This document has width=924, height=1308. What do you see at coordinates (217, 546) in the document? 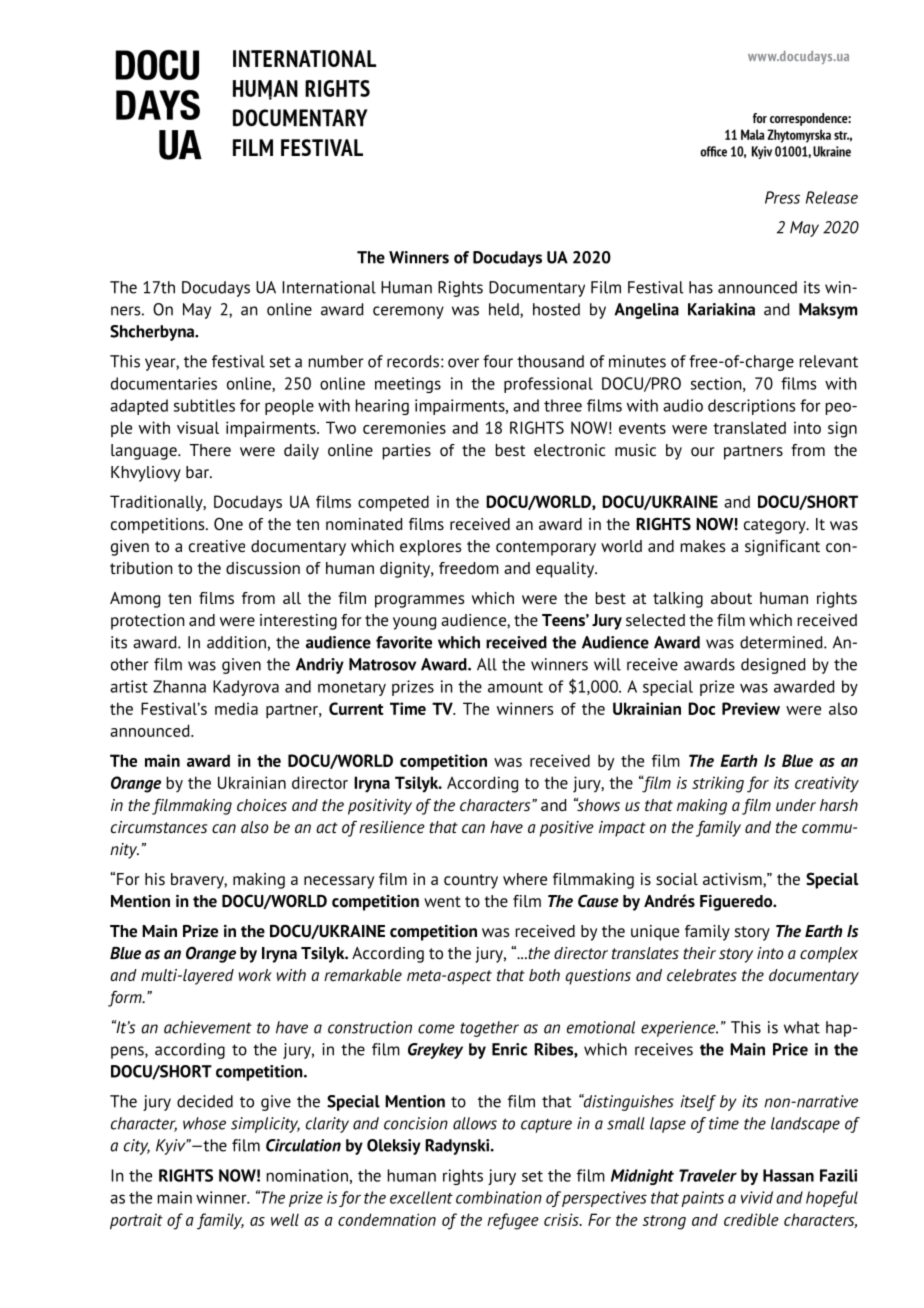
I see `creative` at bounding box center [217, 546].
